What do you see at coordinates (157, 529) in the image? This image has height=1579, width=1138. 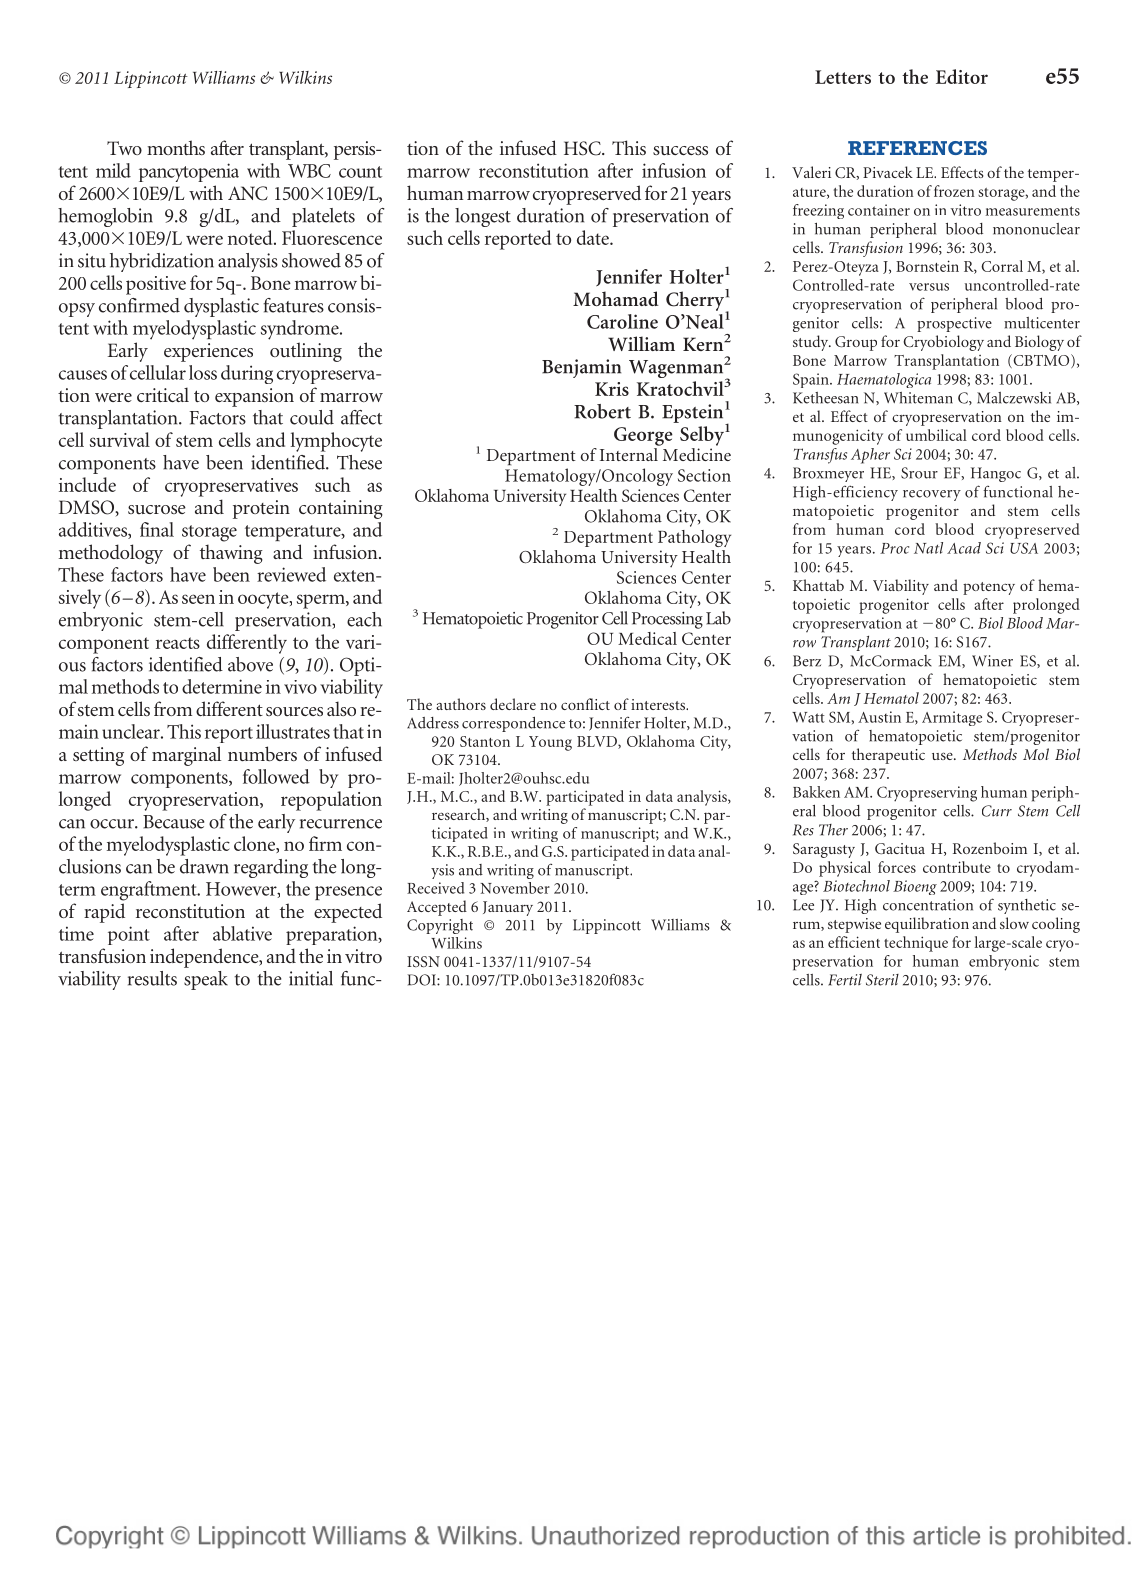 I see `final` at bounding box center [157, 529].
